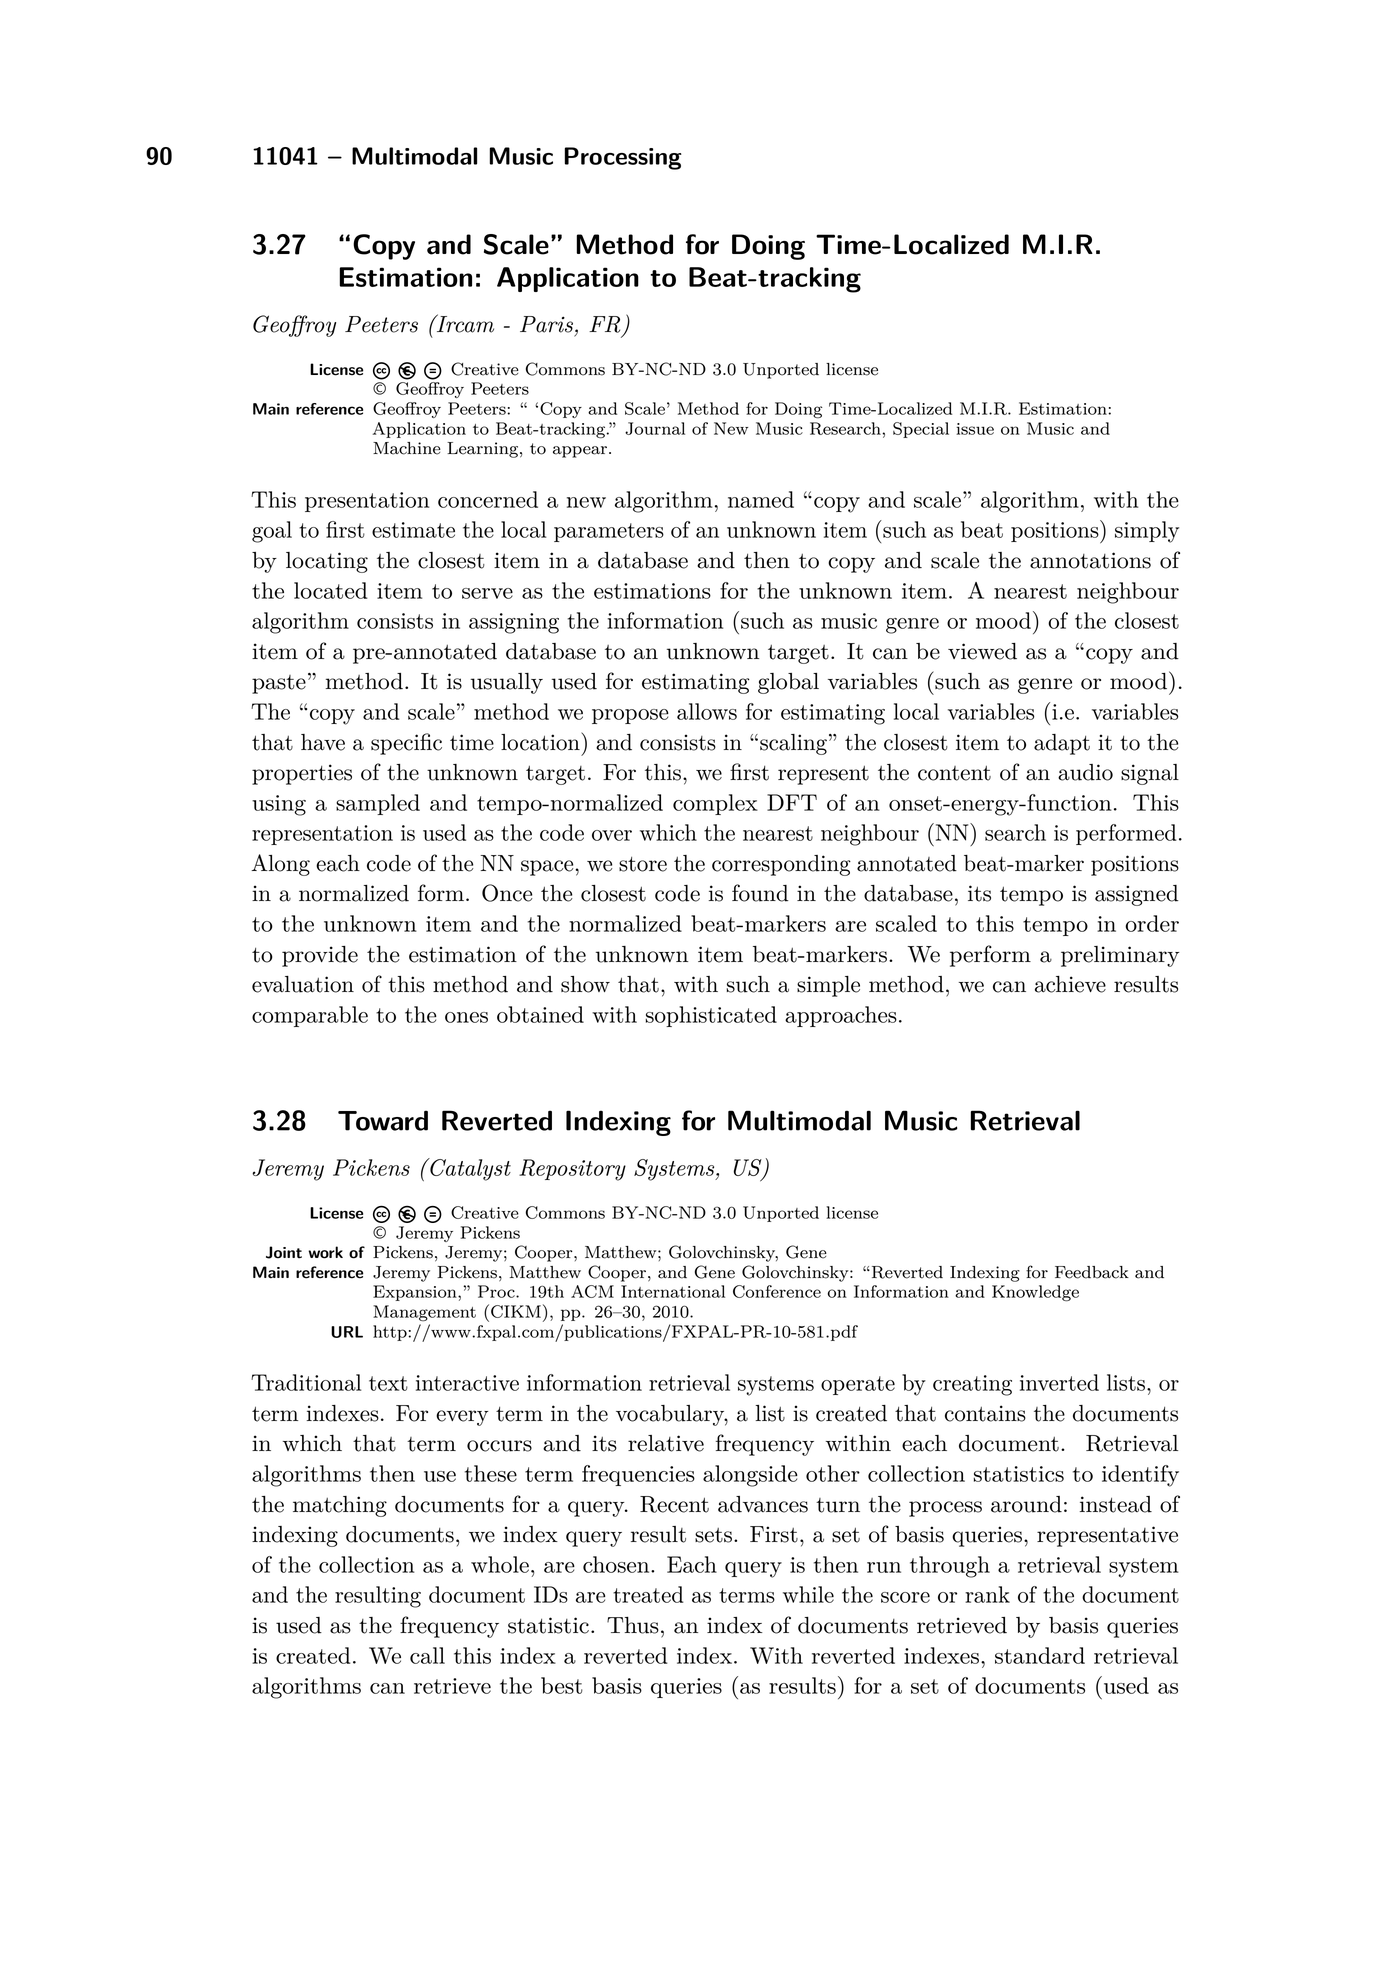  What do you see at coordinates (1040, 1655) in the screenshot?
I see `standard` at bounding box center [1040, 1655].
